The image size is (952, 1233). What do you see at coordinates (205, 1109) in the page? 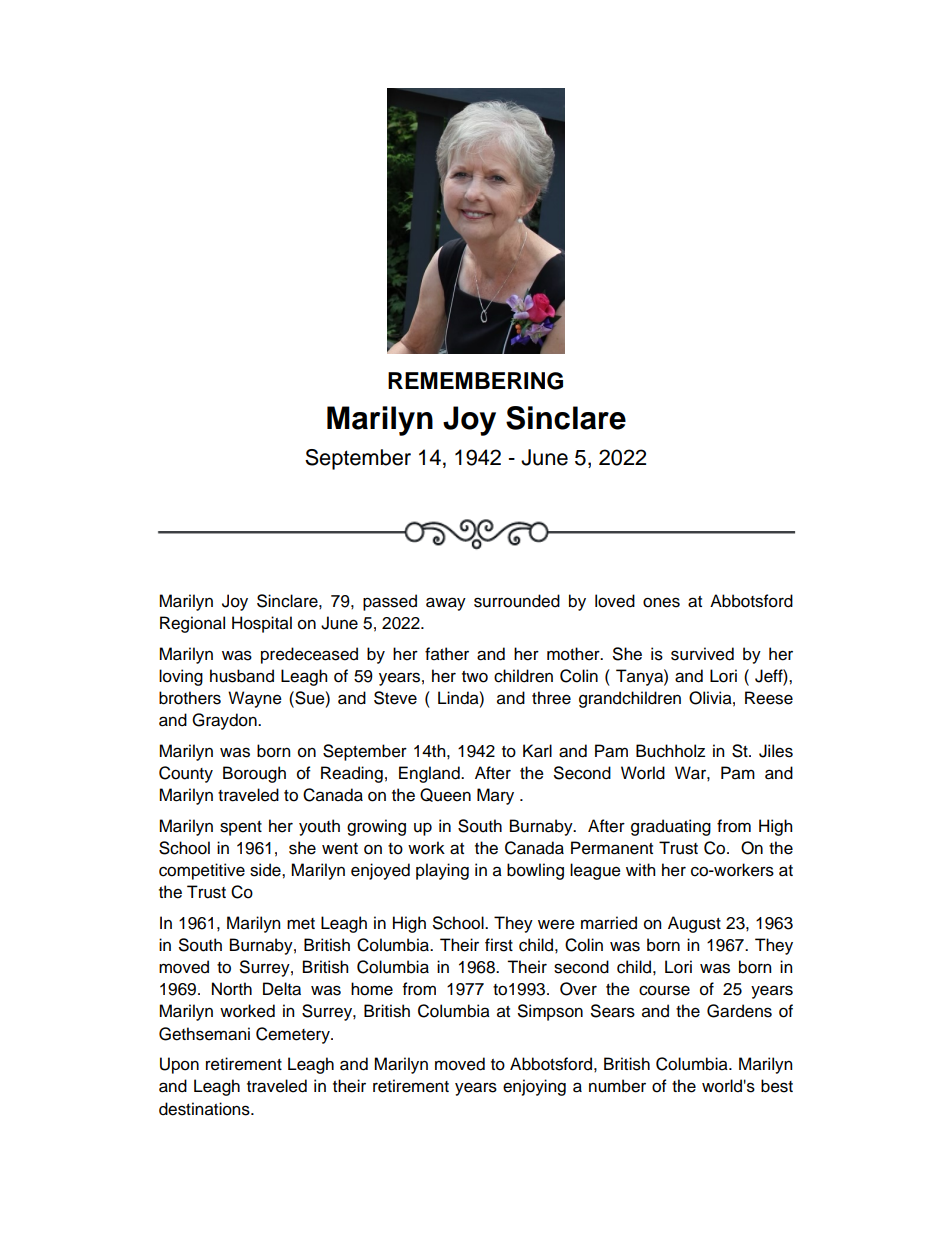
I see `destinations` at bounding box center [205, 1109].
